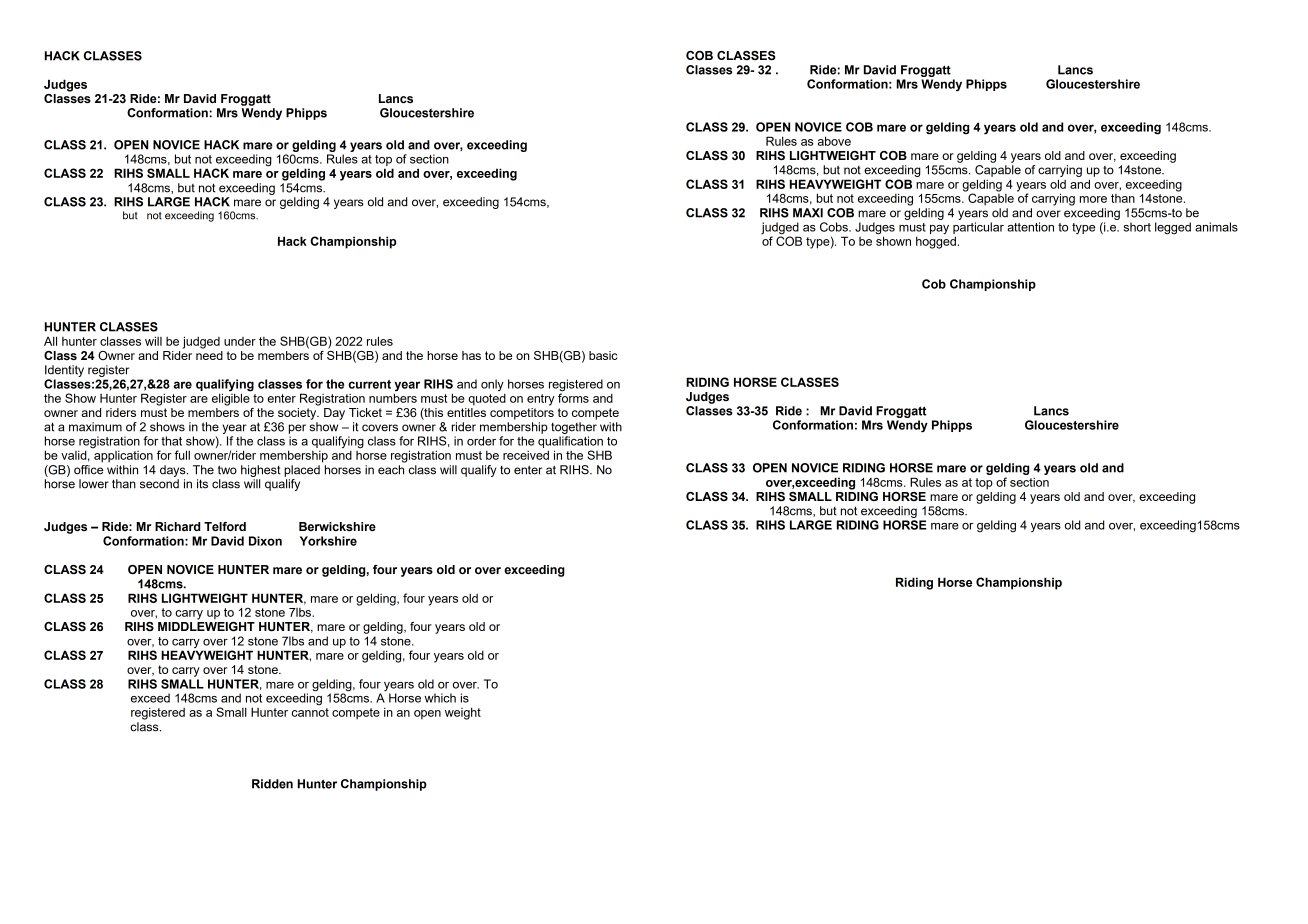 The image size is (1308, 924). I want to click on above, so click(834, 141).
